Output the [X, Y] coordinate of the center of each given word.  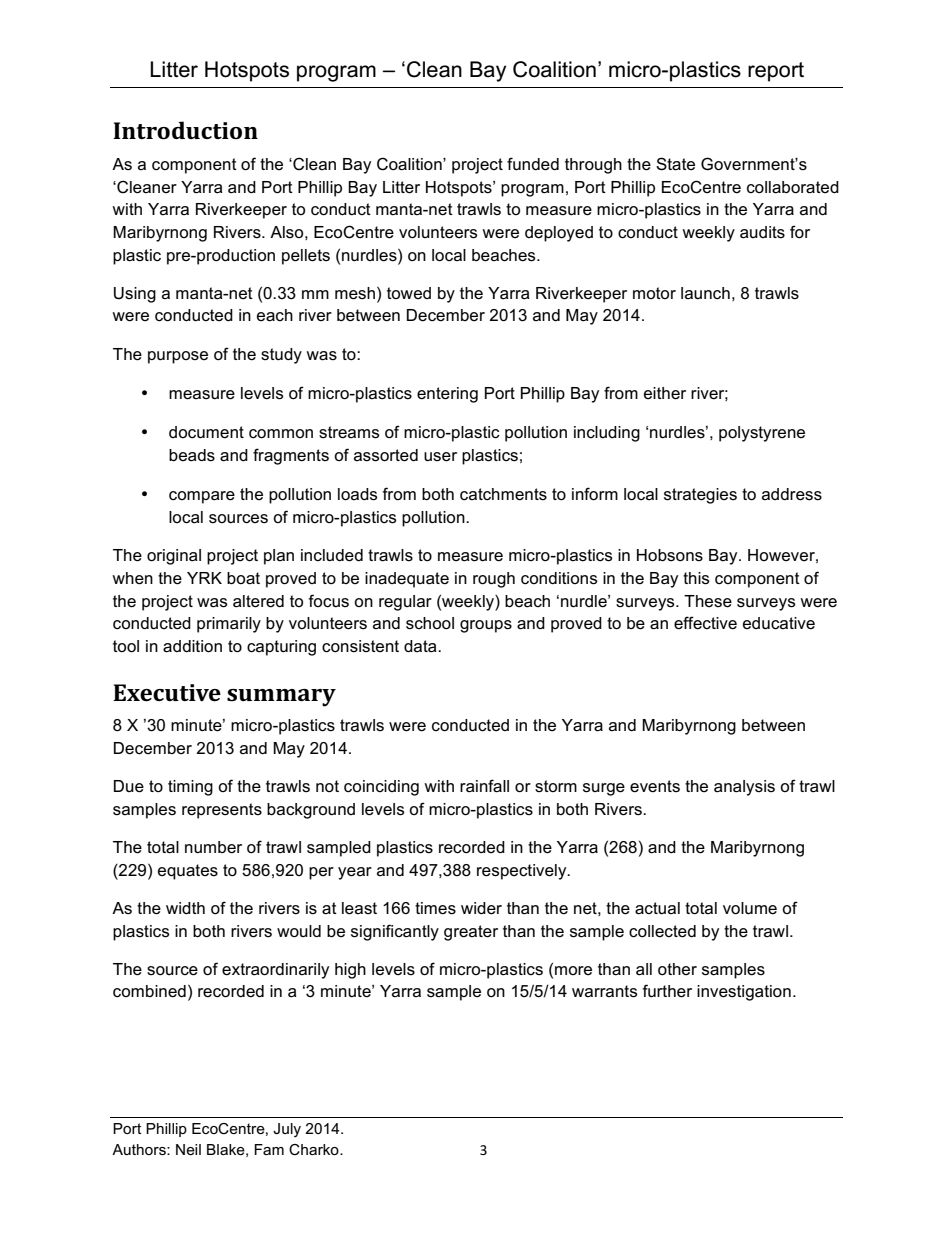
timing [190, 788]
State [675, 164]
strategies [700, 496]
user [440, 457]
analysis [744, 788]
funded [533, 164]
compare [202, 497]
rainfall [484, 786]
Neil [188, 1149]
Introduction [185, 130]
